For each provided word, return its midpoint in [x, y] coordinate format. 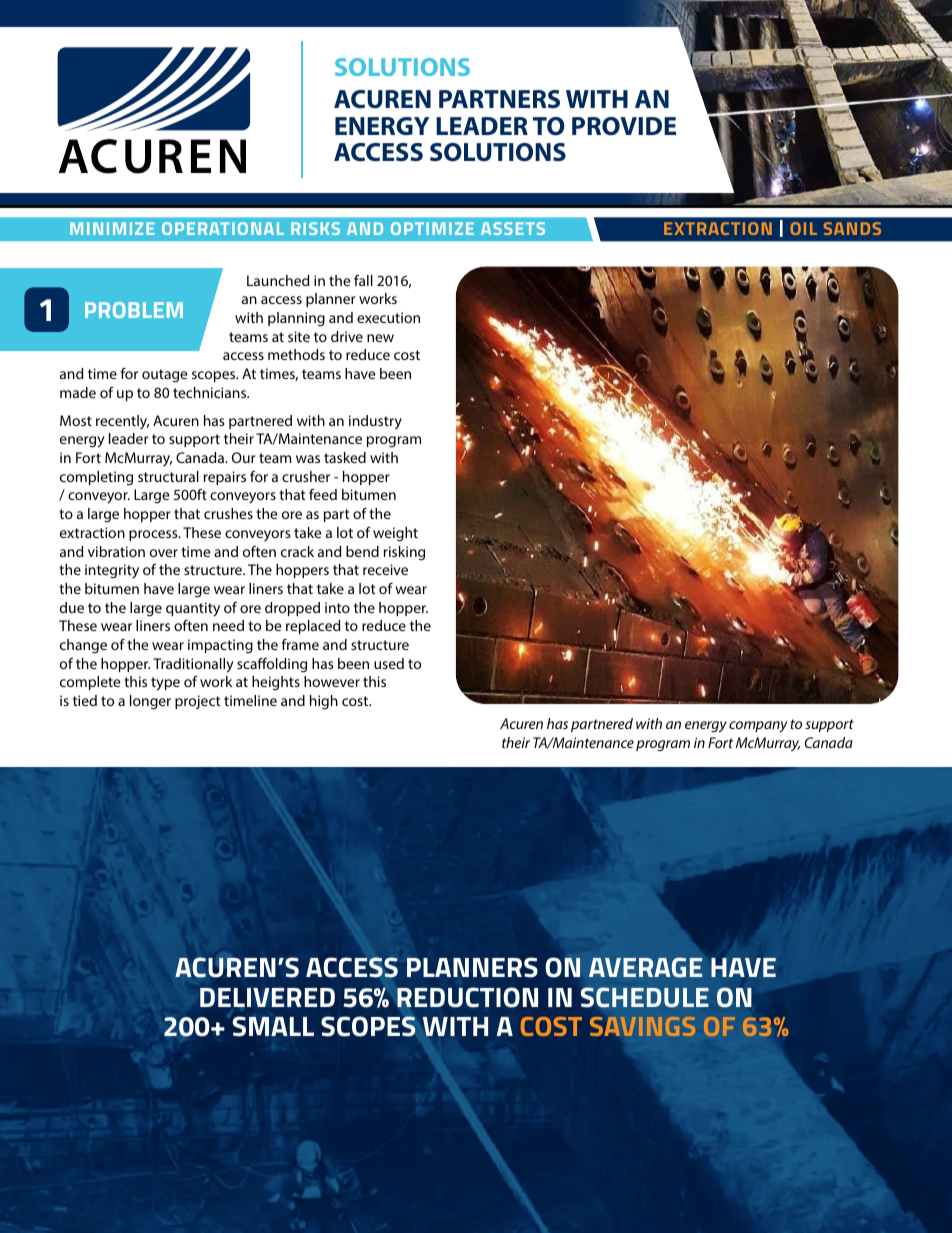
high [324, 702]
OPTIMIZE [432, 228]
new [380, 338]
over [164, 553]
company [758, 727]
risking [404, 553]
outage [164, 376]
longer [150, 702]
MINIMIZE [112, 228]
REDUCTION [467, 997]
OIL [803, 228]
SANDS [852, 228]
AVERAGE [645, 967]
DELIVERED [267, 997]
